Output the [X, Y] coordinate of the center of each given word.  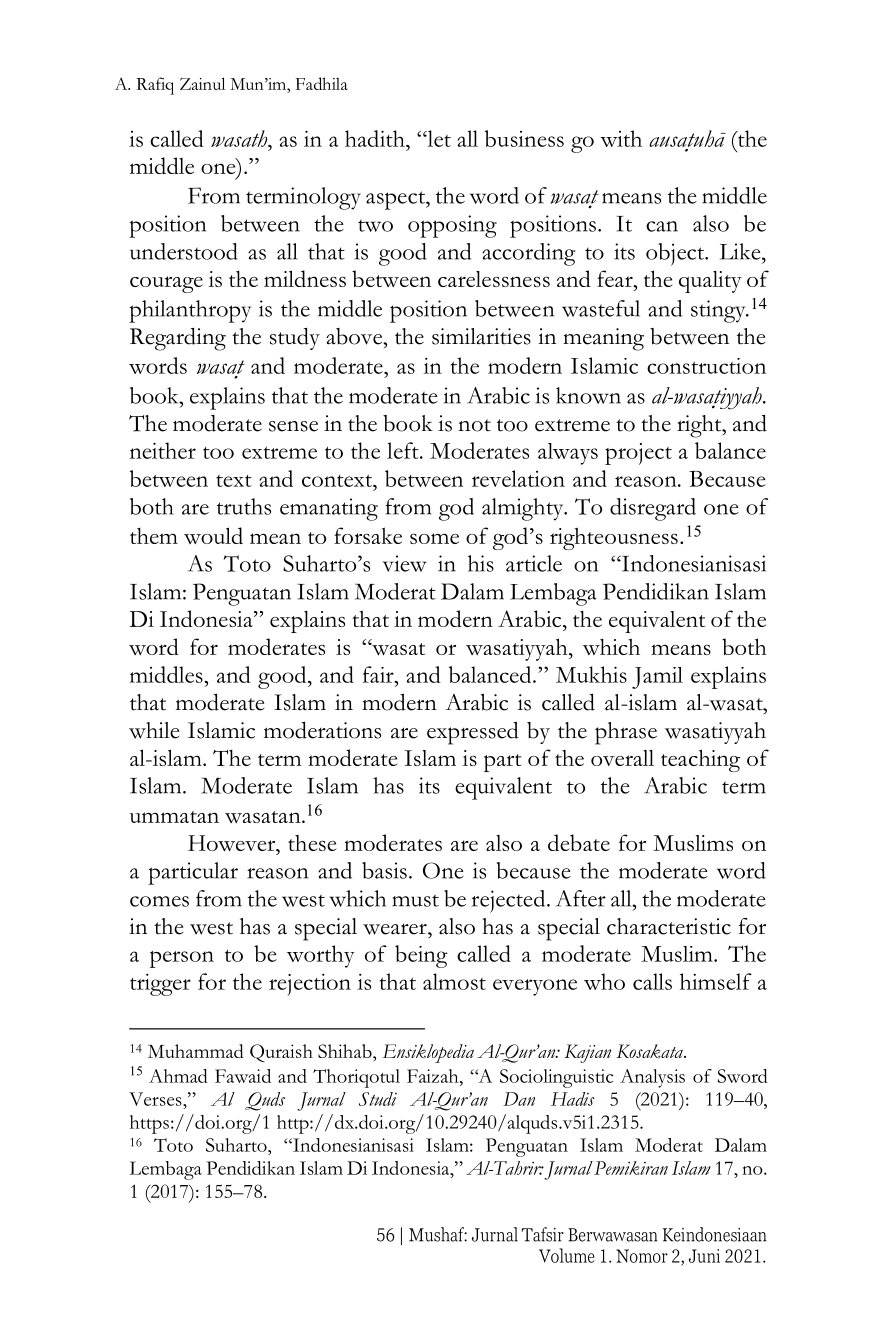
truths [244, 506]
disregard [653, 509]
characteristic [669, 926]
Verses [156, 1099]
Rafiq [155, 86]
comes [159, 901]
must [415, 900]
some [434, 538]
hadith [376, 138]
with [621, 138]
